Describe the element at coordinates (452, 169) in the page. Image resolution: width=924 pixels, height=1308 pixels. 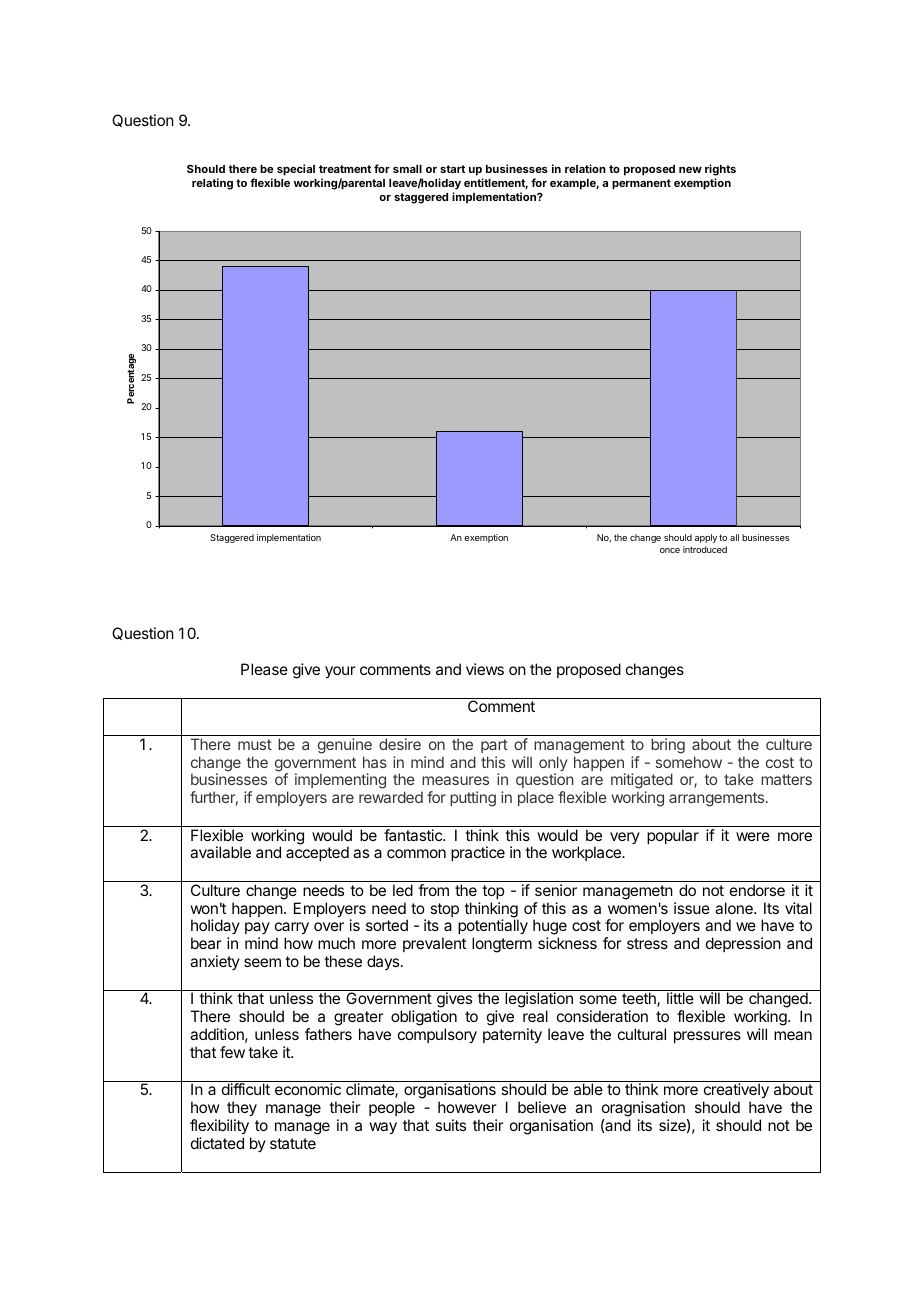
I see `start` at that location.
